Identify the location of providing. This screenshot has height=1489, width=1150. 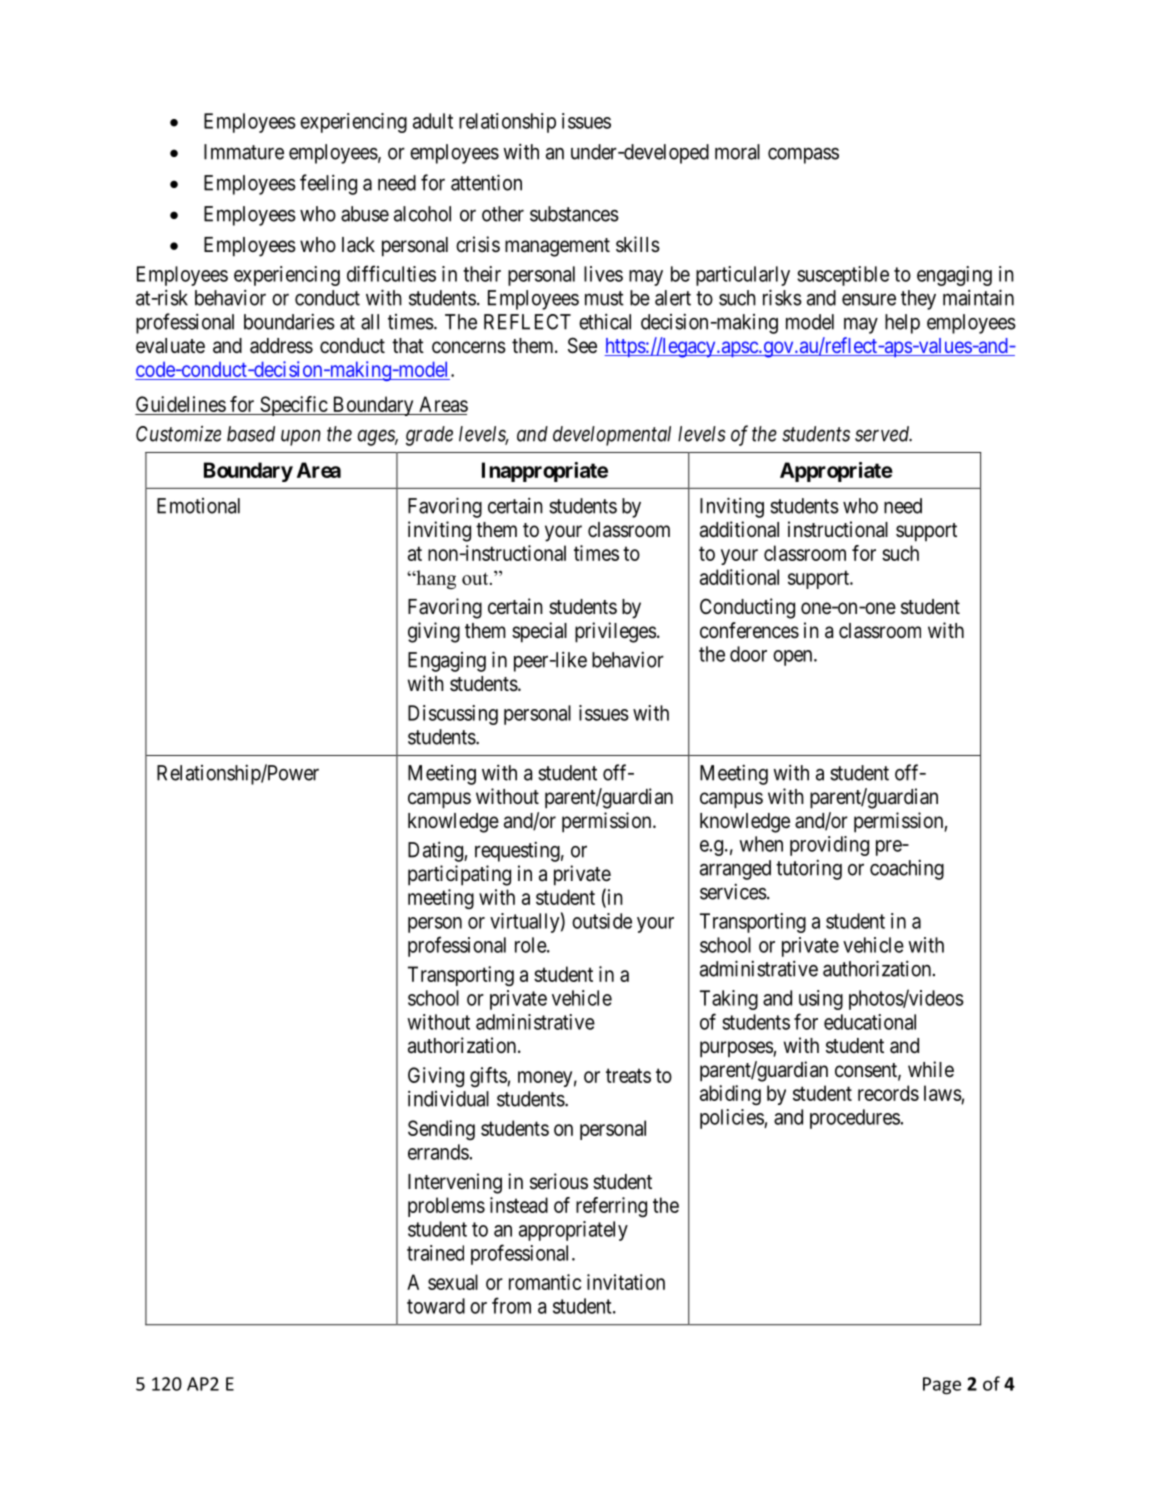
(829, 846).
